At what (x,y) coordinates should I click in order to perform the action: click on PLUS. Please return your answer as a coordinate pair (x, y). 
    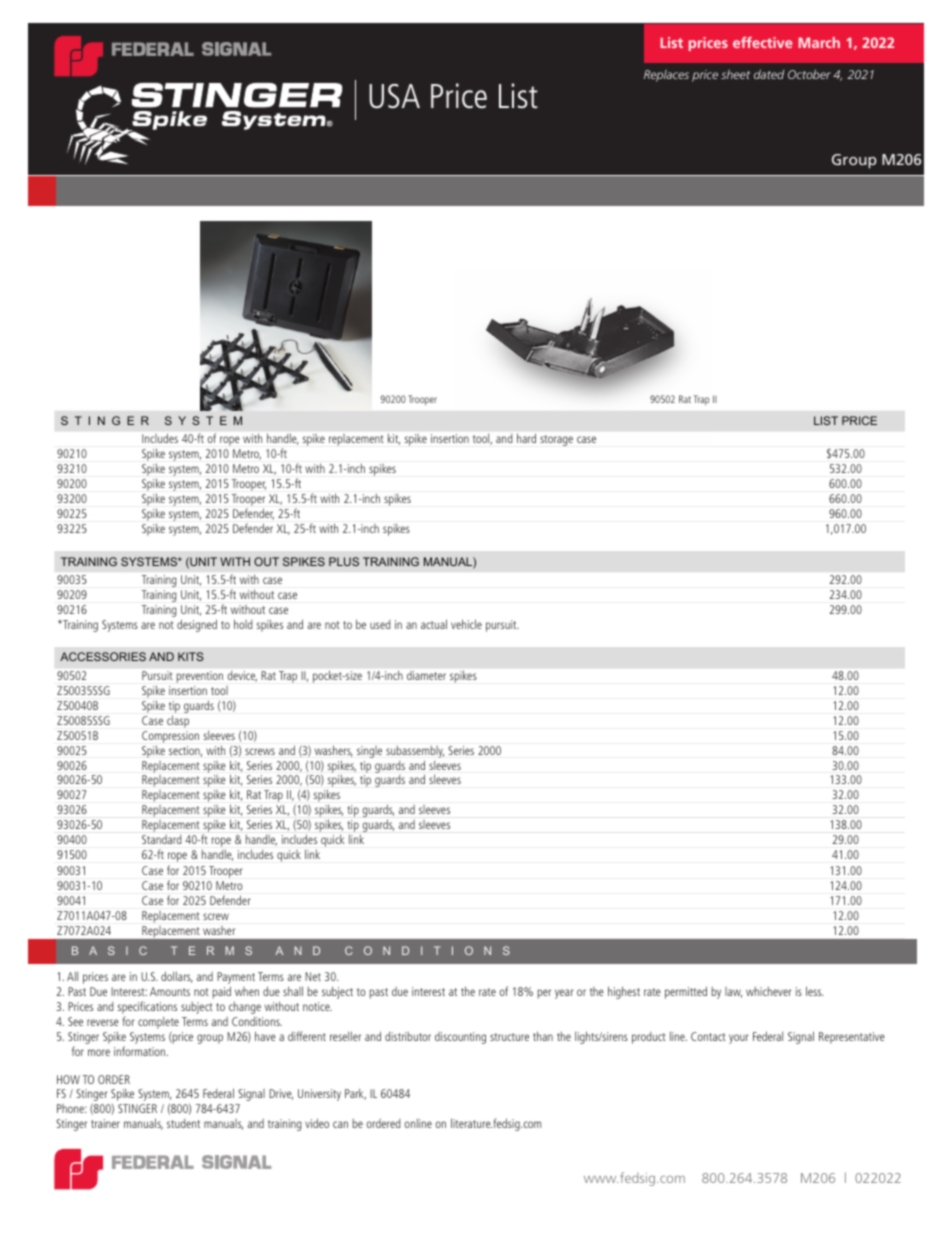
    Looking at the image, I should click on (344, 561).
